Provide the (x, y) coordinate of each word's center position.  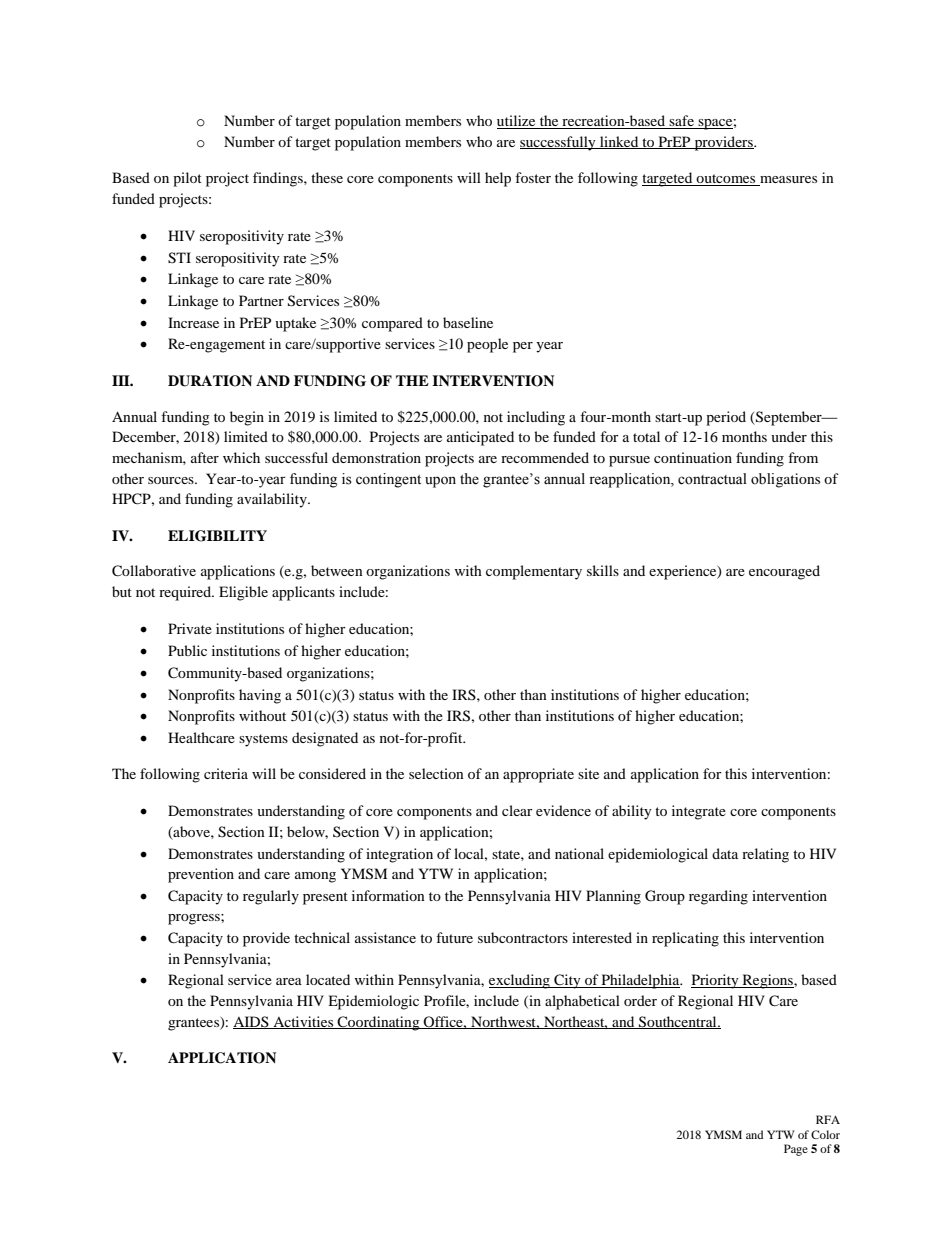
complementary (534, 572)
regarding (718, 897)
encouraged (784, 572)
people (487, 345)
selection (436, 773)
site (588, 773)
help (498, 179)
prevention (201, 875)
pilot (187, 179)
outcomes (726, 180)
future (454, 937)
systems (263, 740)
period (726, 418)
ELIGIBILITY (217, 536)
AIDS (252, 1022)
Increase (193, 322)
